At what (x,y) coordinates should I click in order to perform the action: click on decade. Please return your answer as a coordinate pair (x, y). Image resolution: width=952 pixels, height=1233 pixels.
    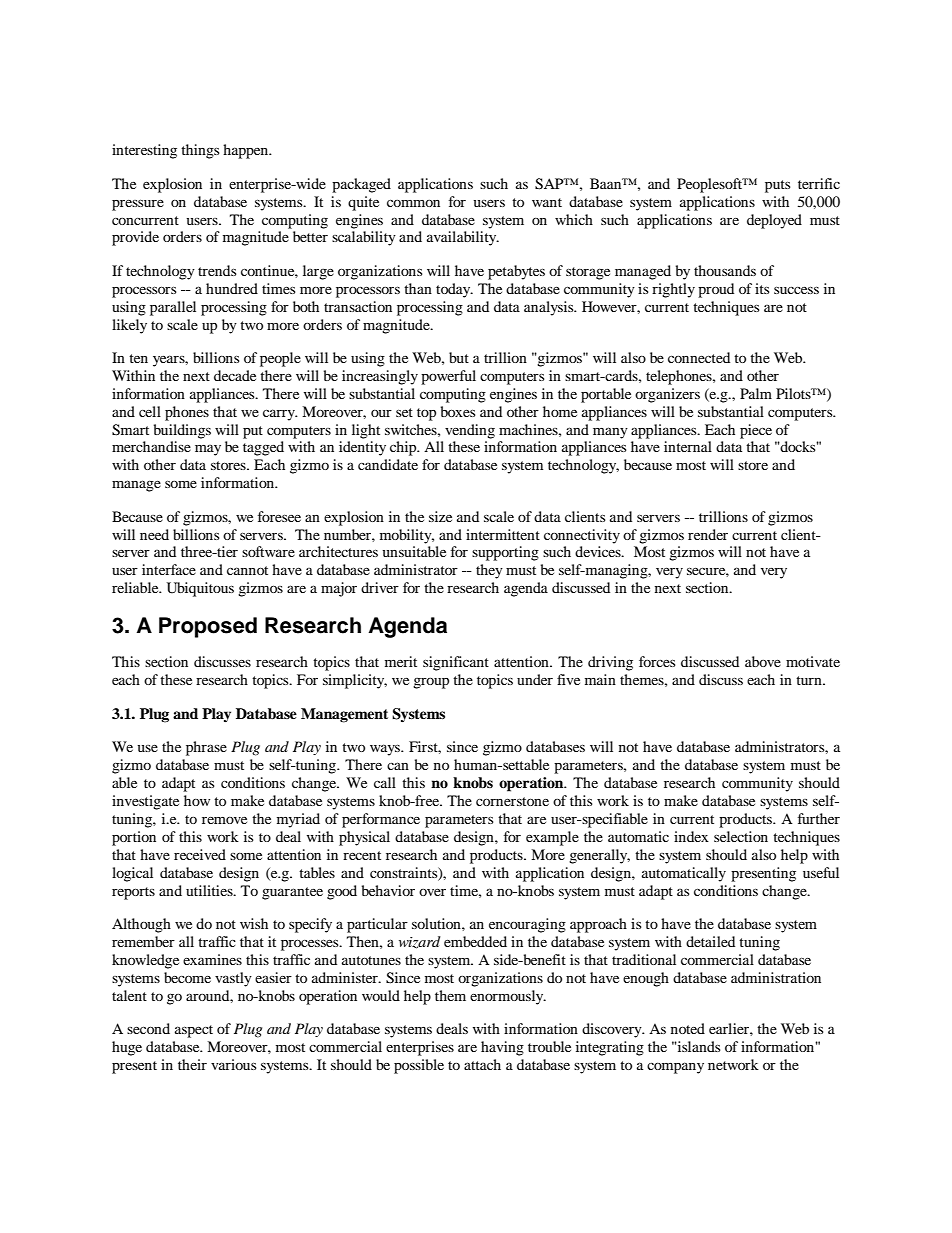
    Looking at the image, I should click on (235, 375).
